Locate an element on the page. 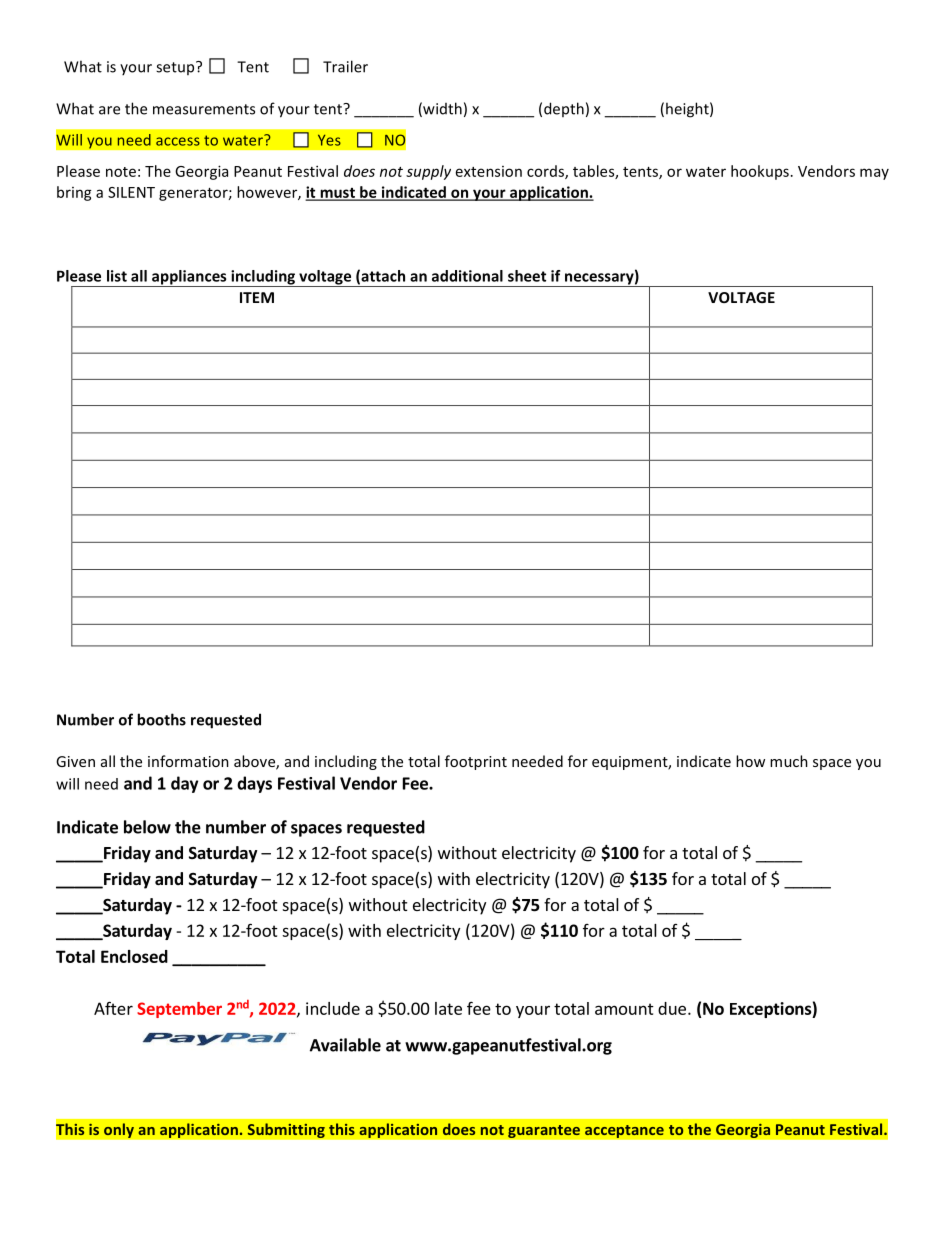 The image size is (952, 1233). late is located at coordinates (448, 1008).
